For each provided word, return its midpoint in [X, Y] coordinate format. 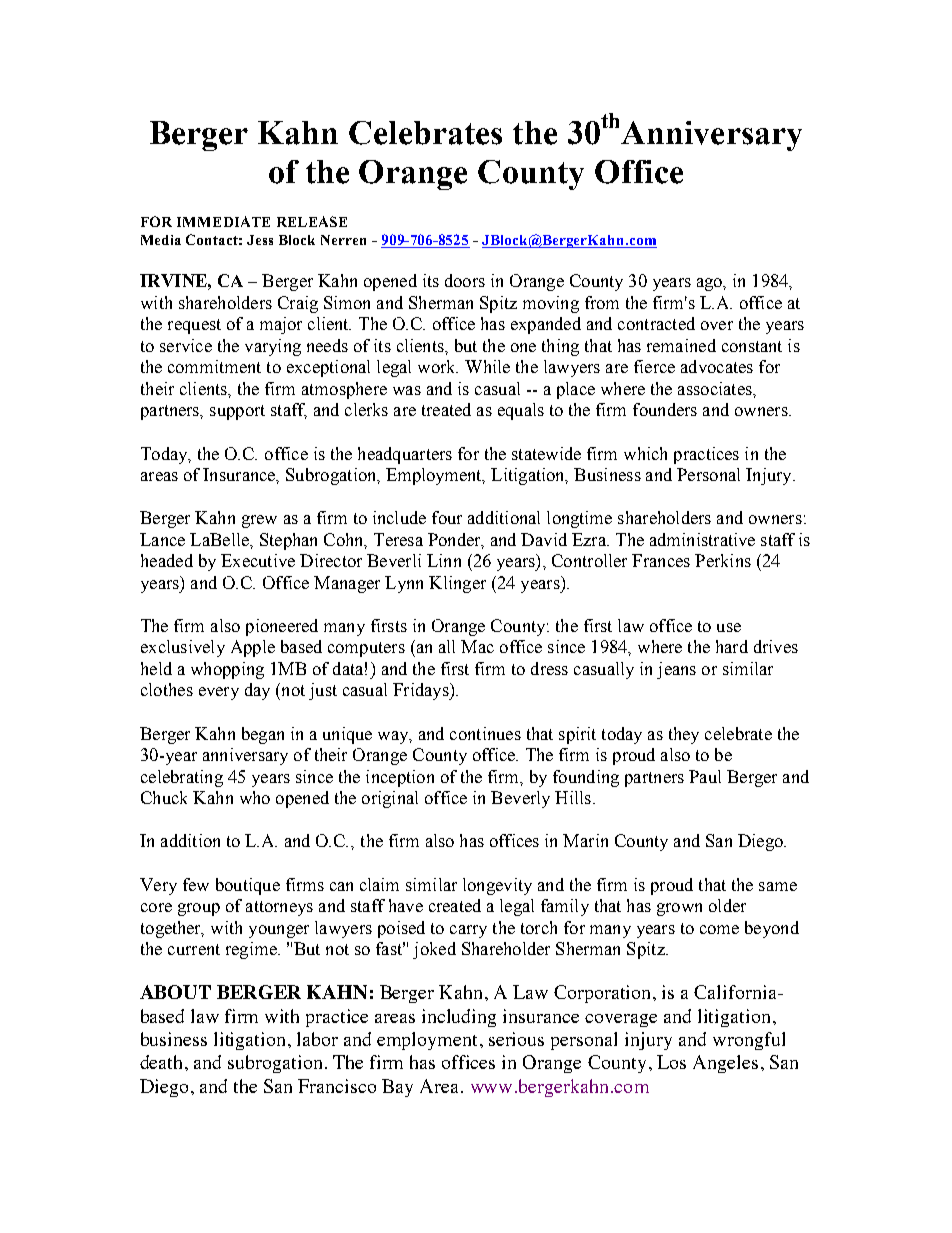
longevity [497, 886]
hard [732, 646]
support [237, 412]
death [163, 1062]
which [645, 453]
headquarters [405, 455]
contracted [656, 323]
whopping [227, 670]
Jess [260, 240]
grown [679, 909]
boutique [248, 886]
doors [465, 280]
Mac [477, 646]
